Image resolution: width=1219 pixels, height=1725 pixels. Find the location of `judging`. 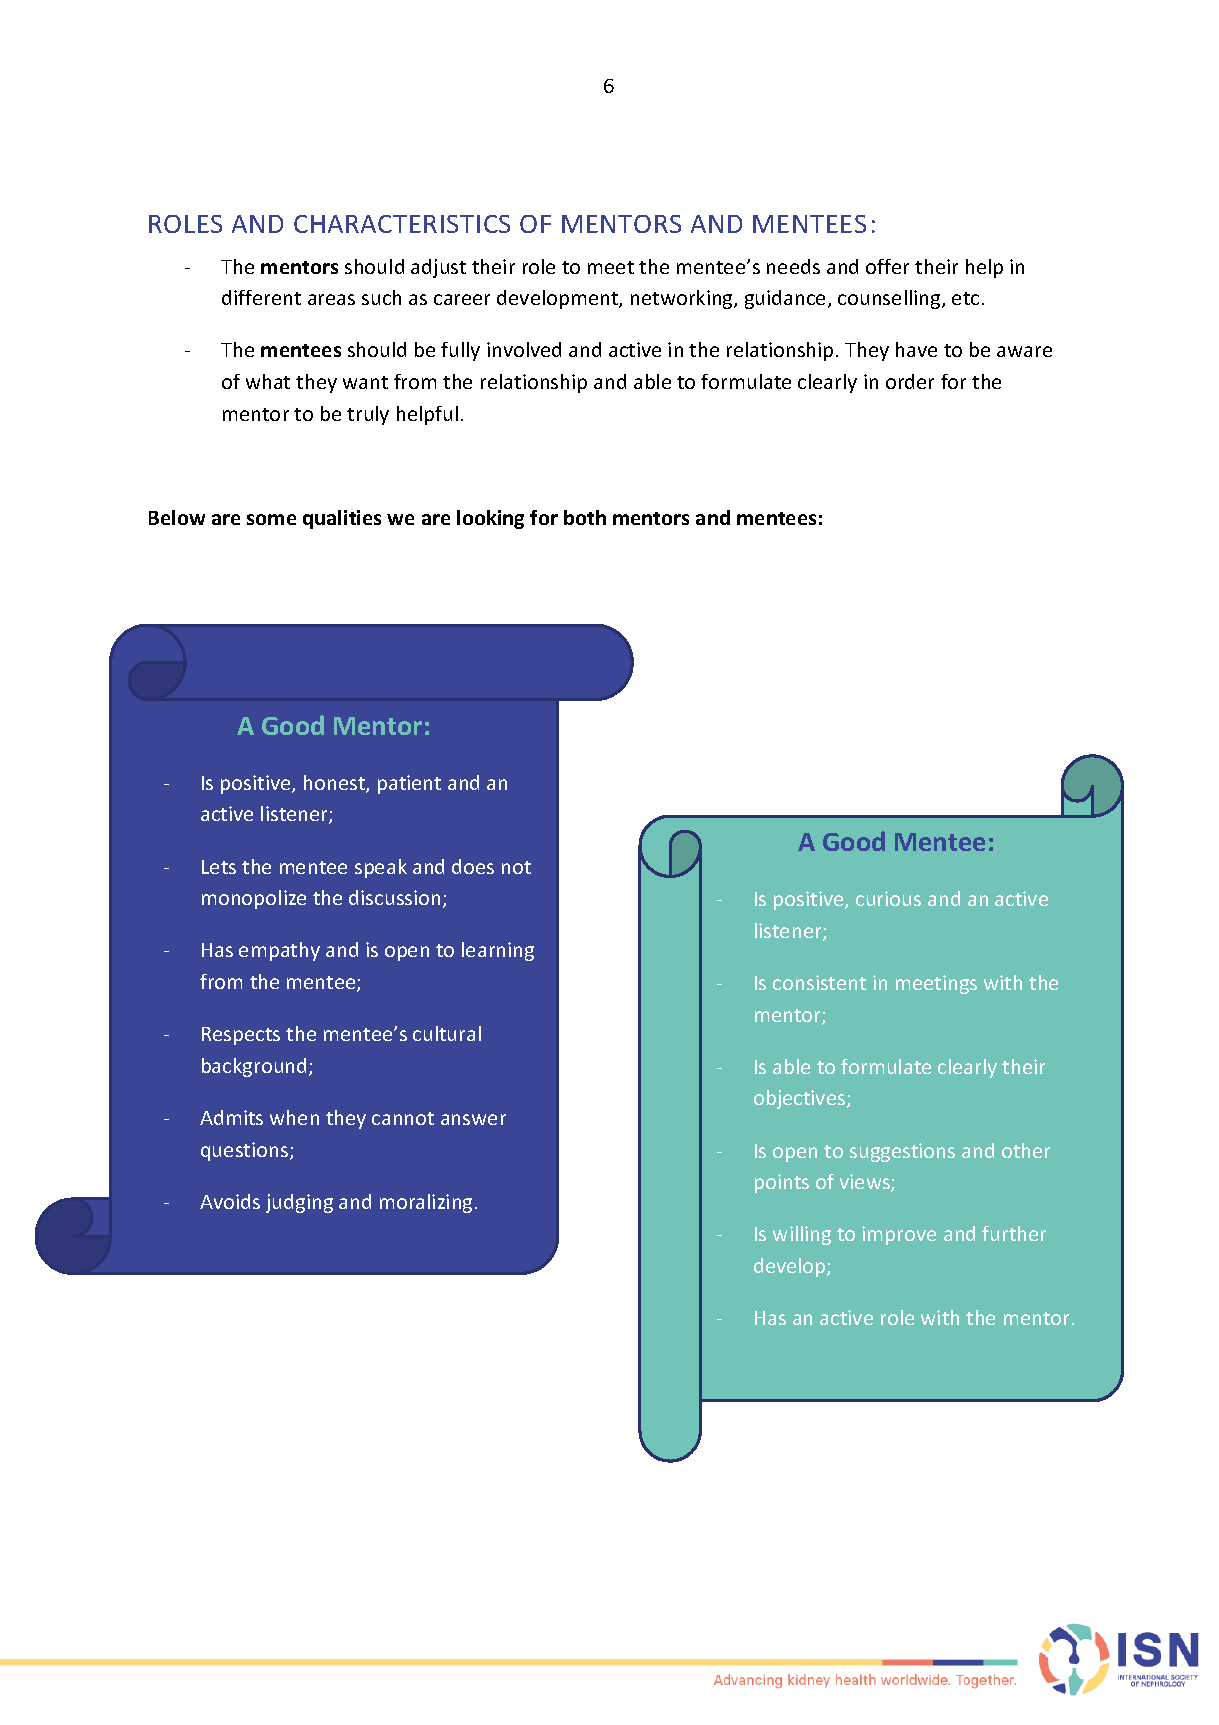

judging is located at coordinates (299, 1203).
